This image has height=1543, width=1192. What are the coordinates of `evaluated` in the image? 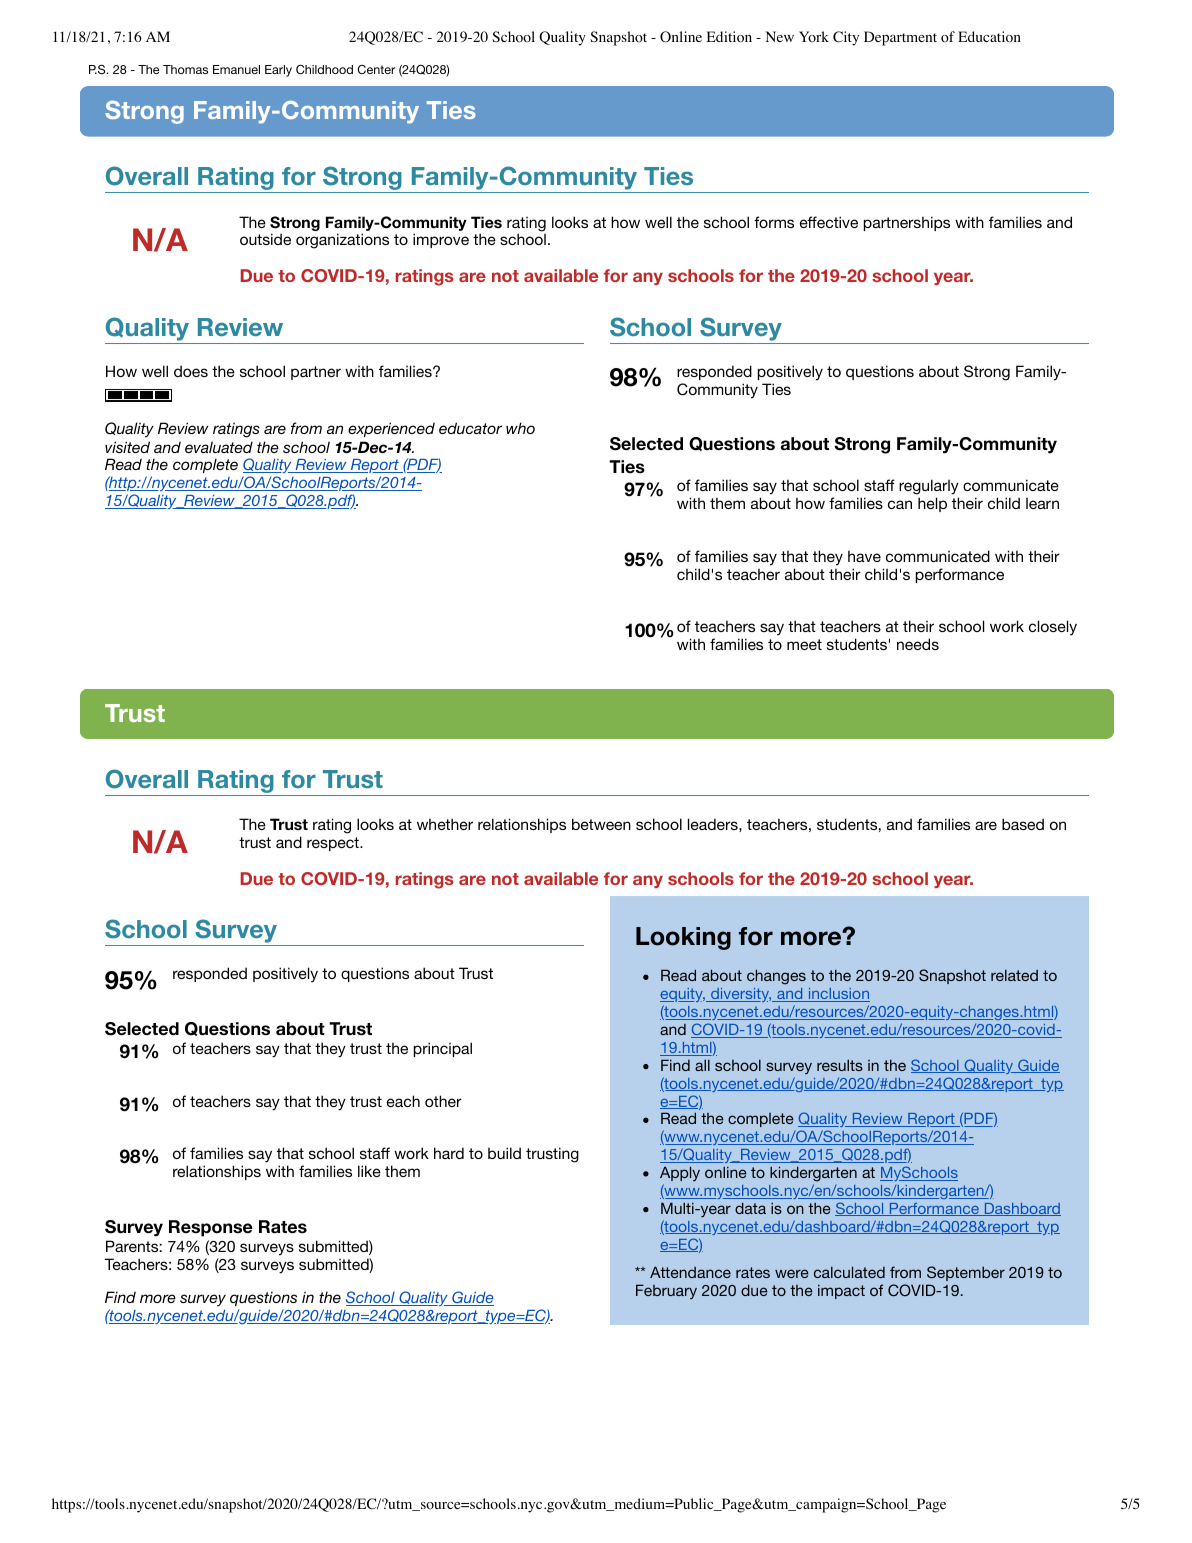 It's located at (219, 447).
